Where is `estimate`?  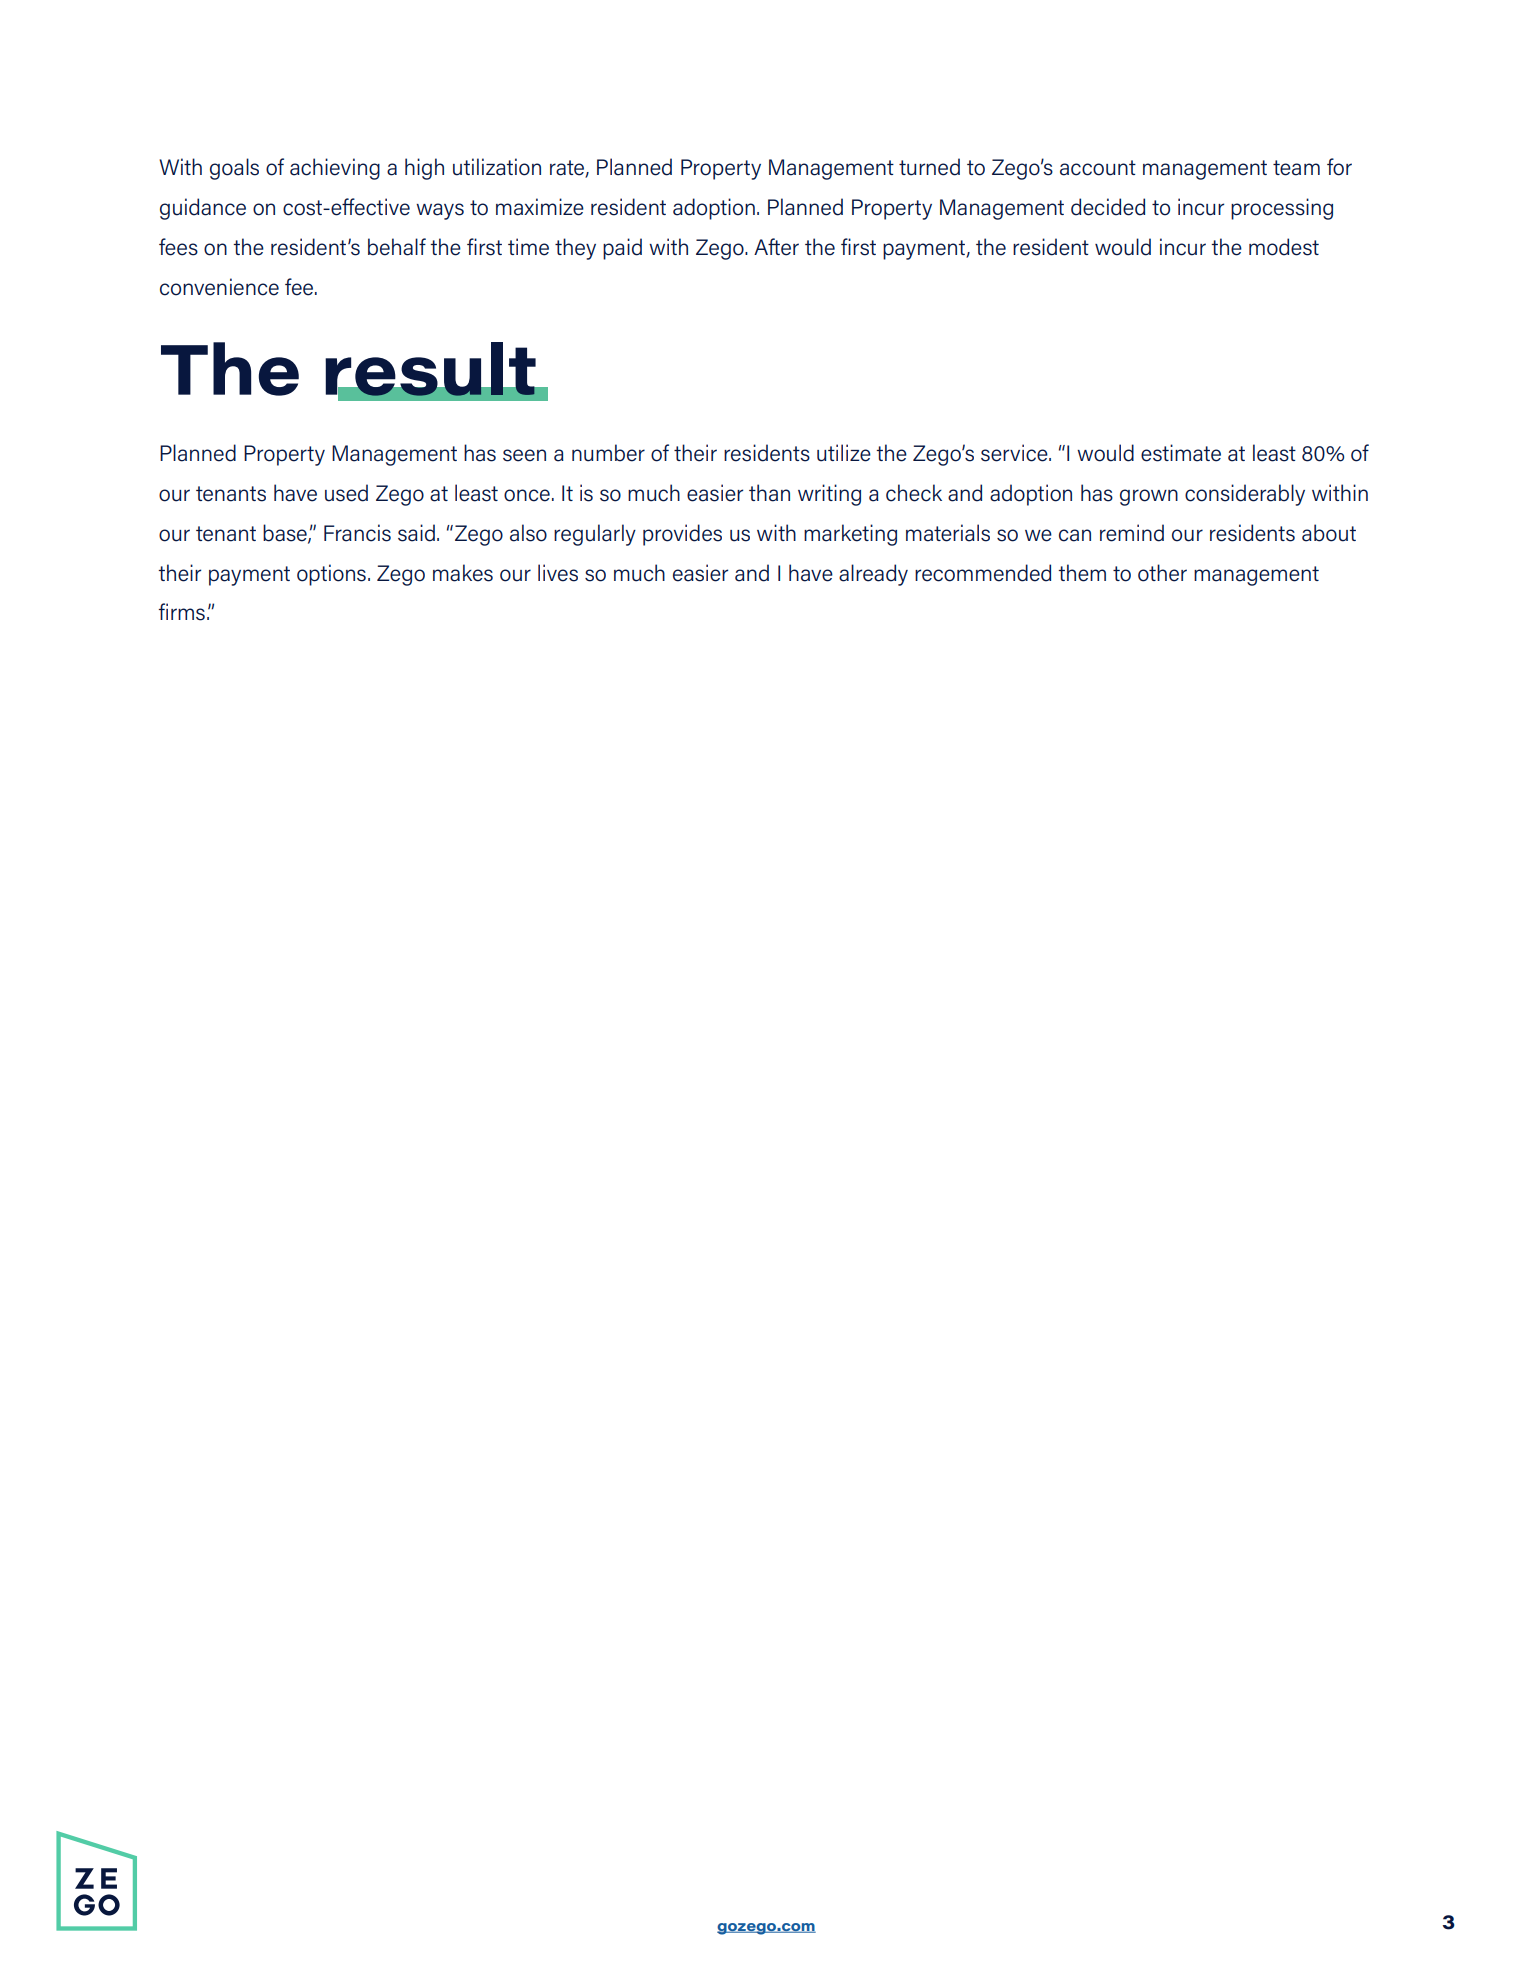
estimate is located at coordinates (1181, 453).
